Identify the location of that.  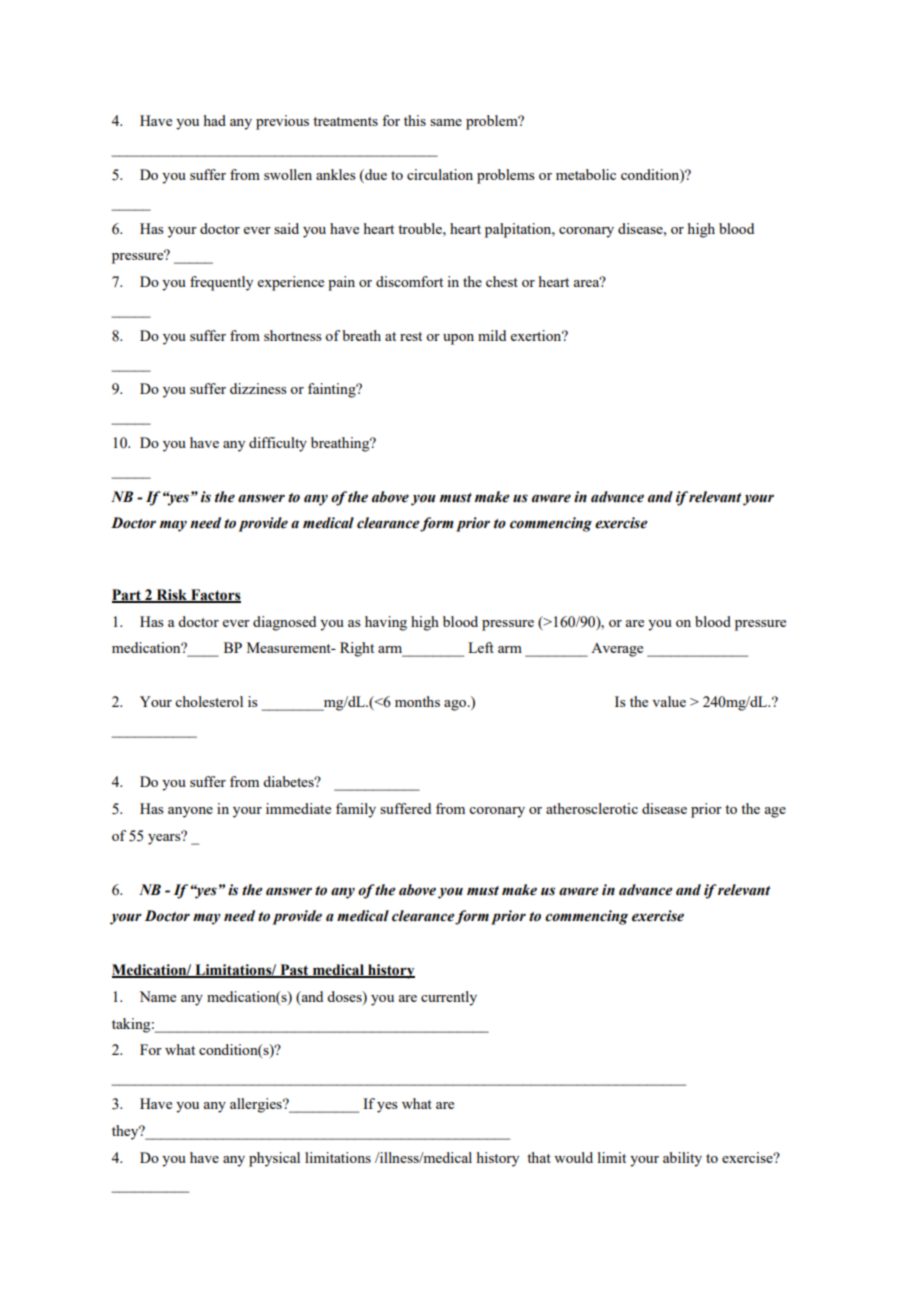
(539, 1157).
